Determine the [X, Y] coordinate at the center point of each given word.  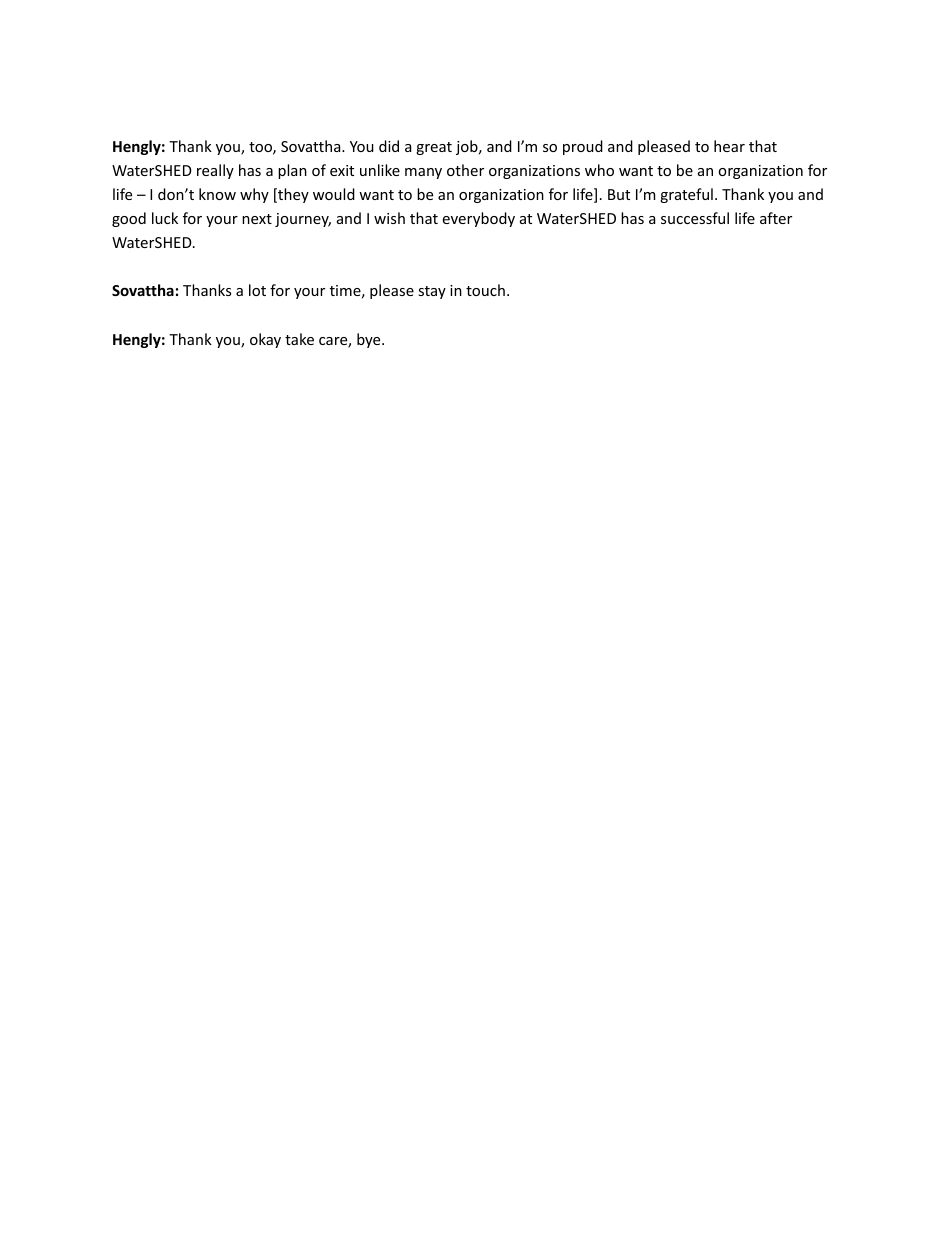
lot [257, 290]
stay [432, 292]
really [215, 171]
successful [695, 218]
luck [165, 218]
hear [729, 146]
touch [485, 290]
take [299, 339]
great [434, 148]
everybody [478, 219]
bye [370, 340]
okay [265, 340]
